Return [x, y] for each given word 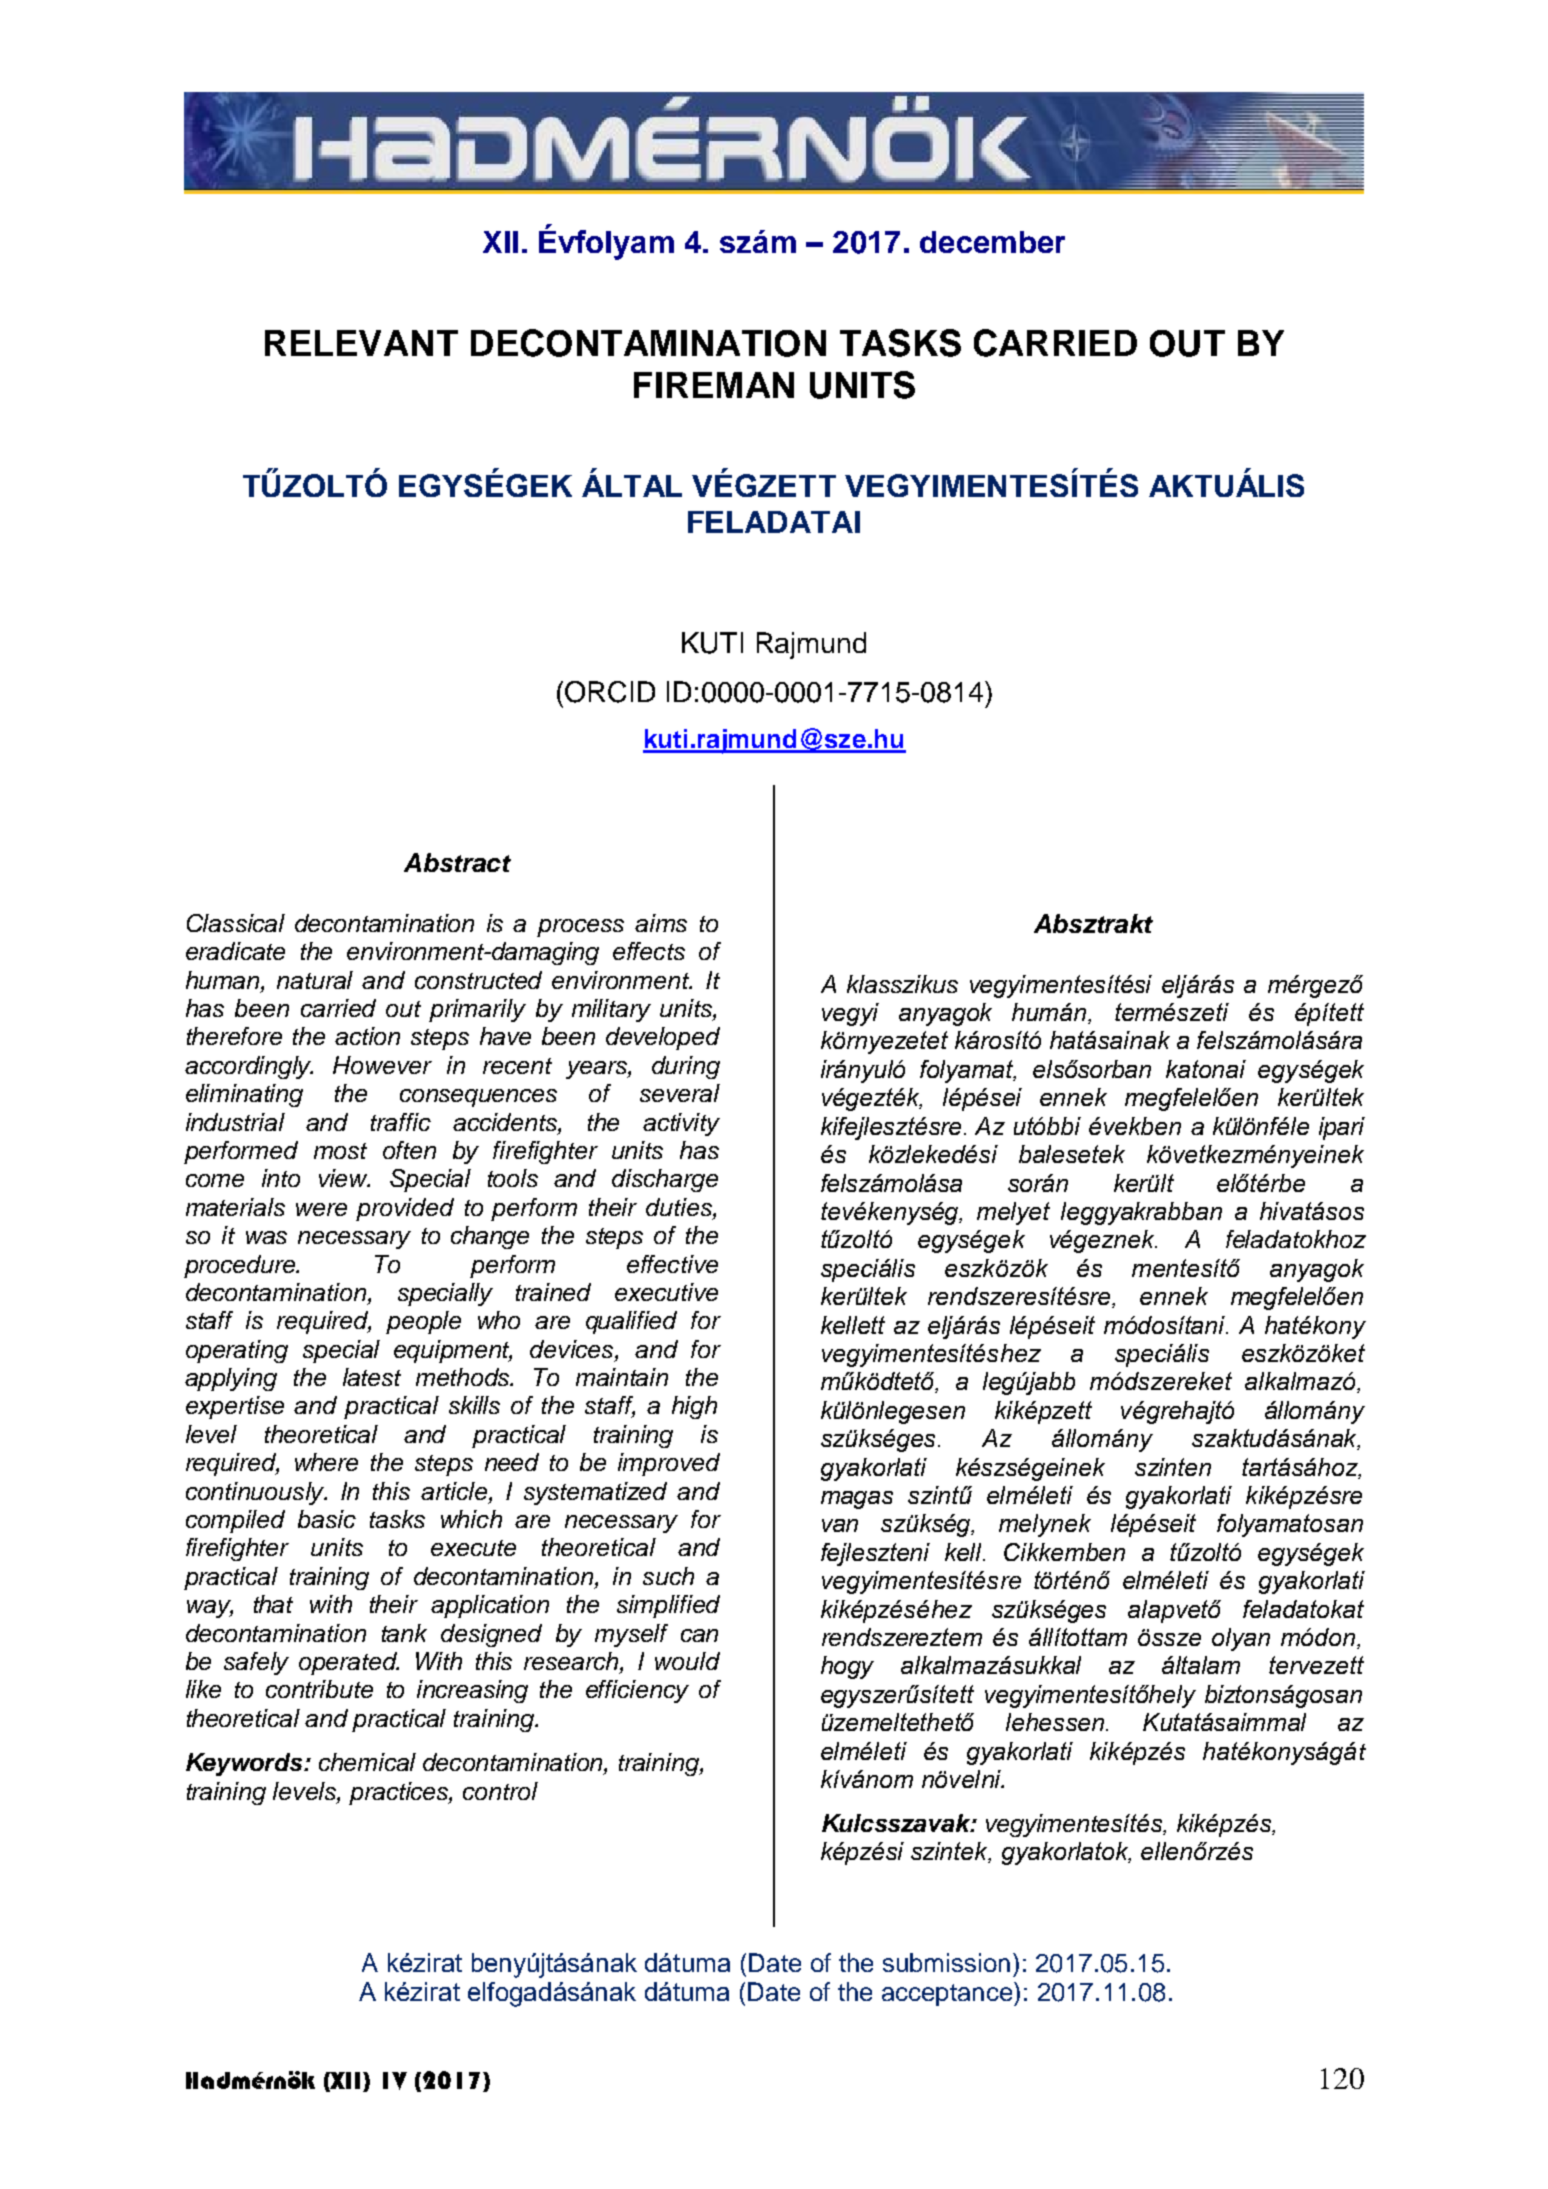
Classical [236, 923]
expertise [235, 1407]
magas [857, 1500]
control [500, 1791]
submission [946, 1962]
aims [661, 923]
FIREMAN [714, 385]
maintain [622, 1377]
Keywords [245, 1764]
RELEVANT [361, 343]
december [992, 242]
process [580, 928]
